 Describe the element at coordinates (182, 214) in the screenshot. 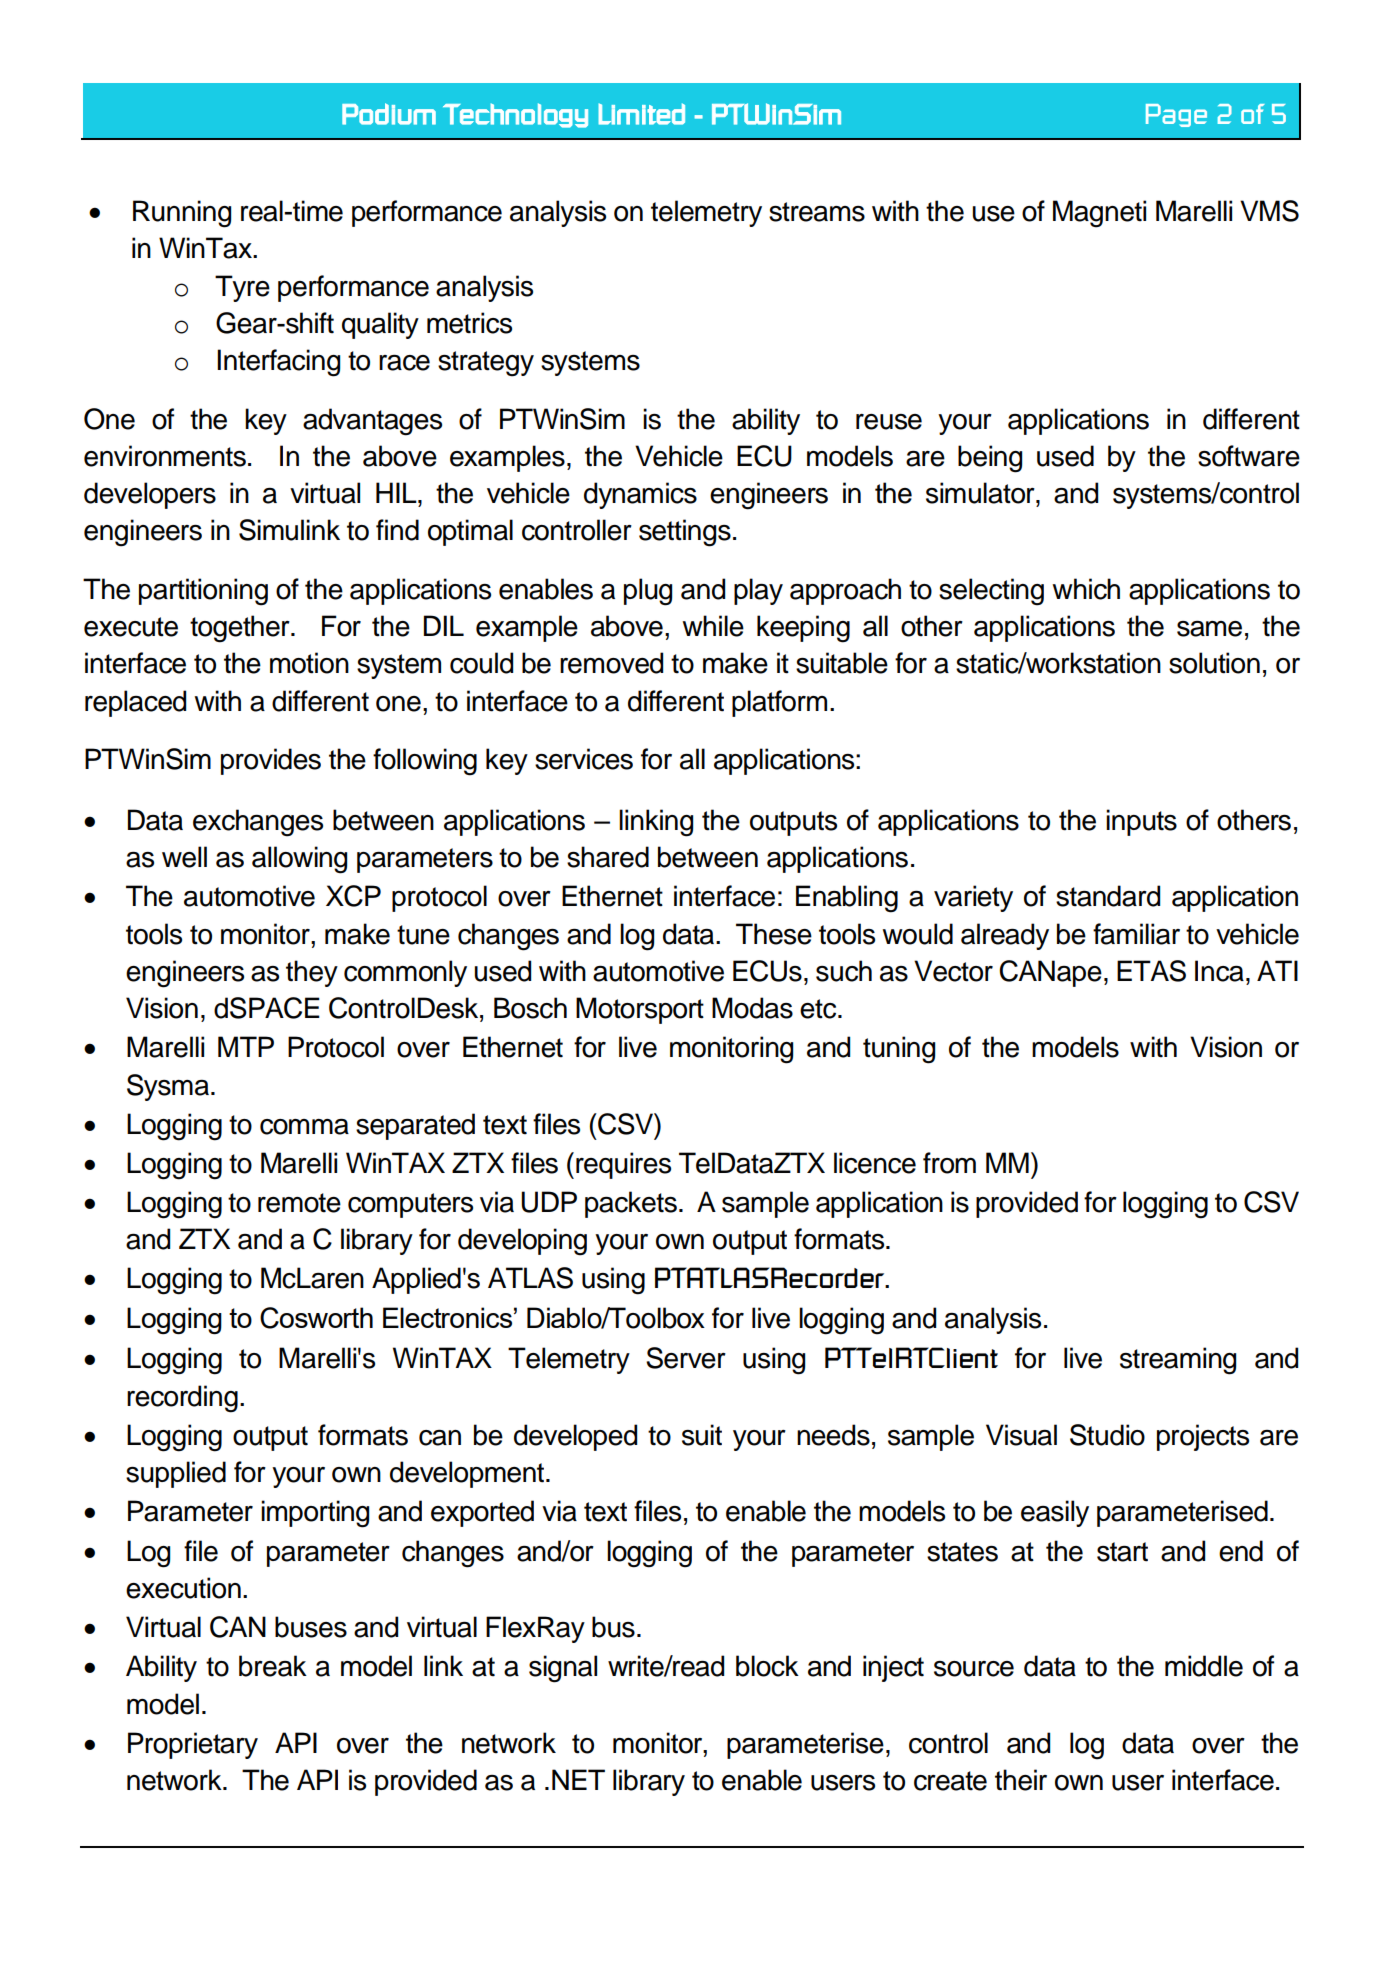

I see `Running` at that location.
